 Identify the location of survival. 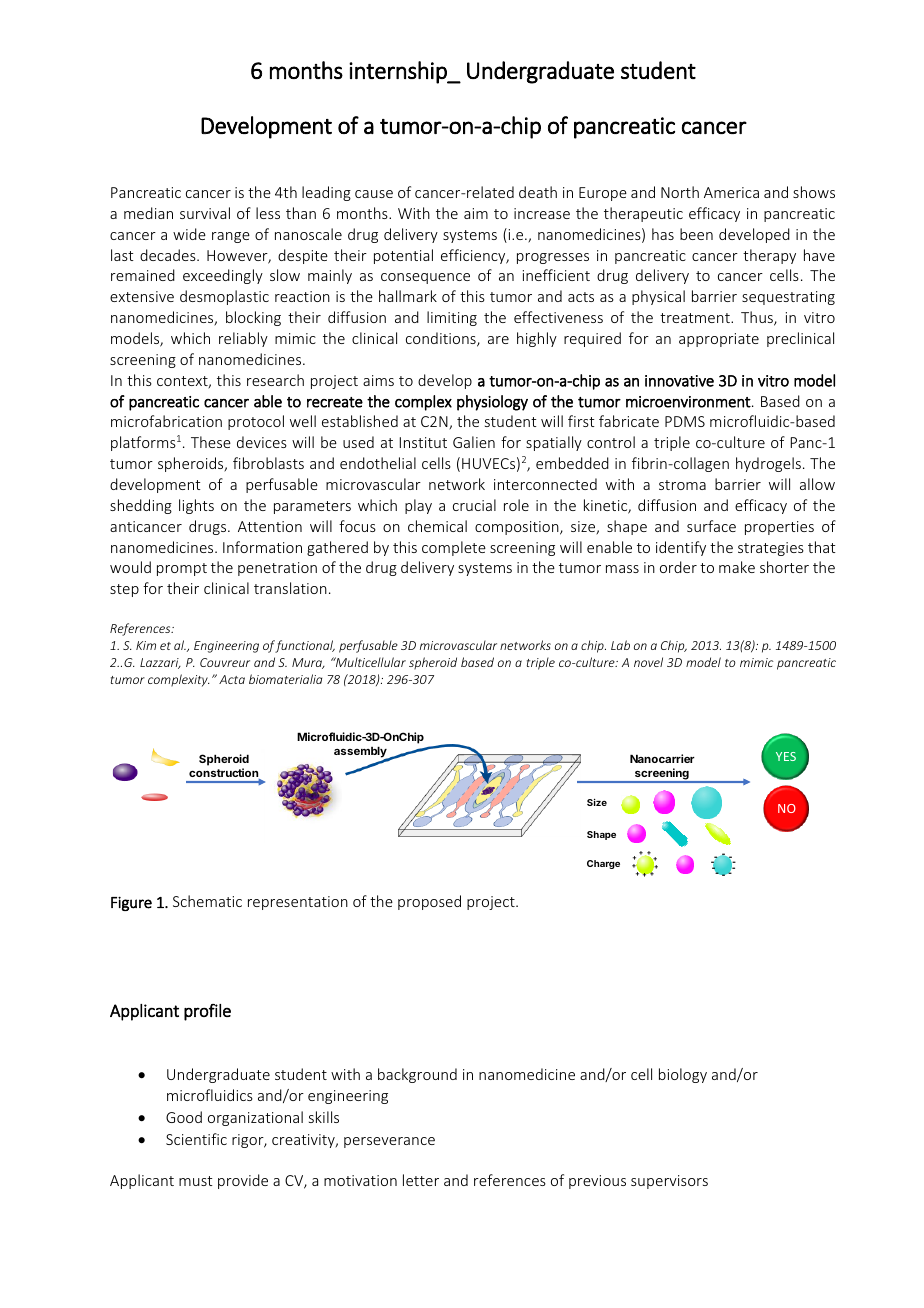
(205, 213).
